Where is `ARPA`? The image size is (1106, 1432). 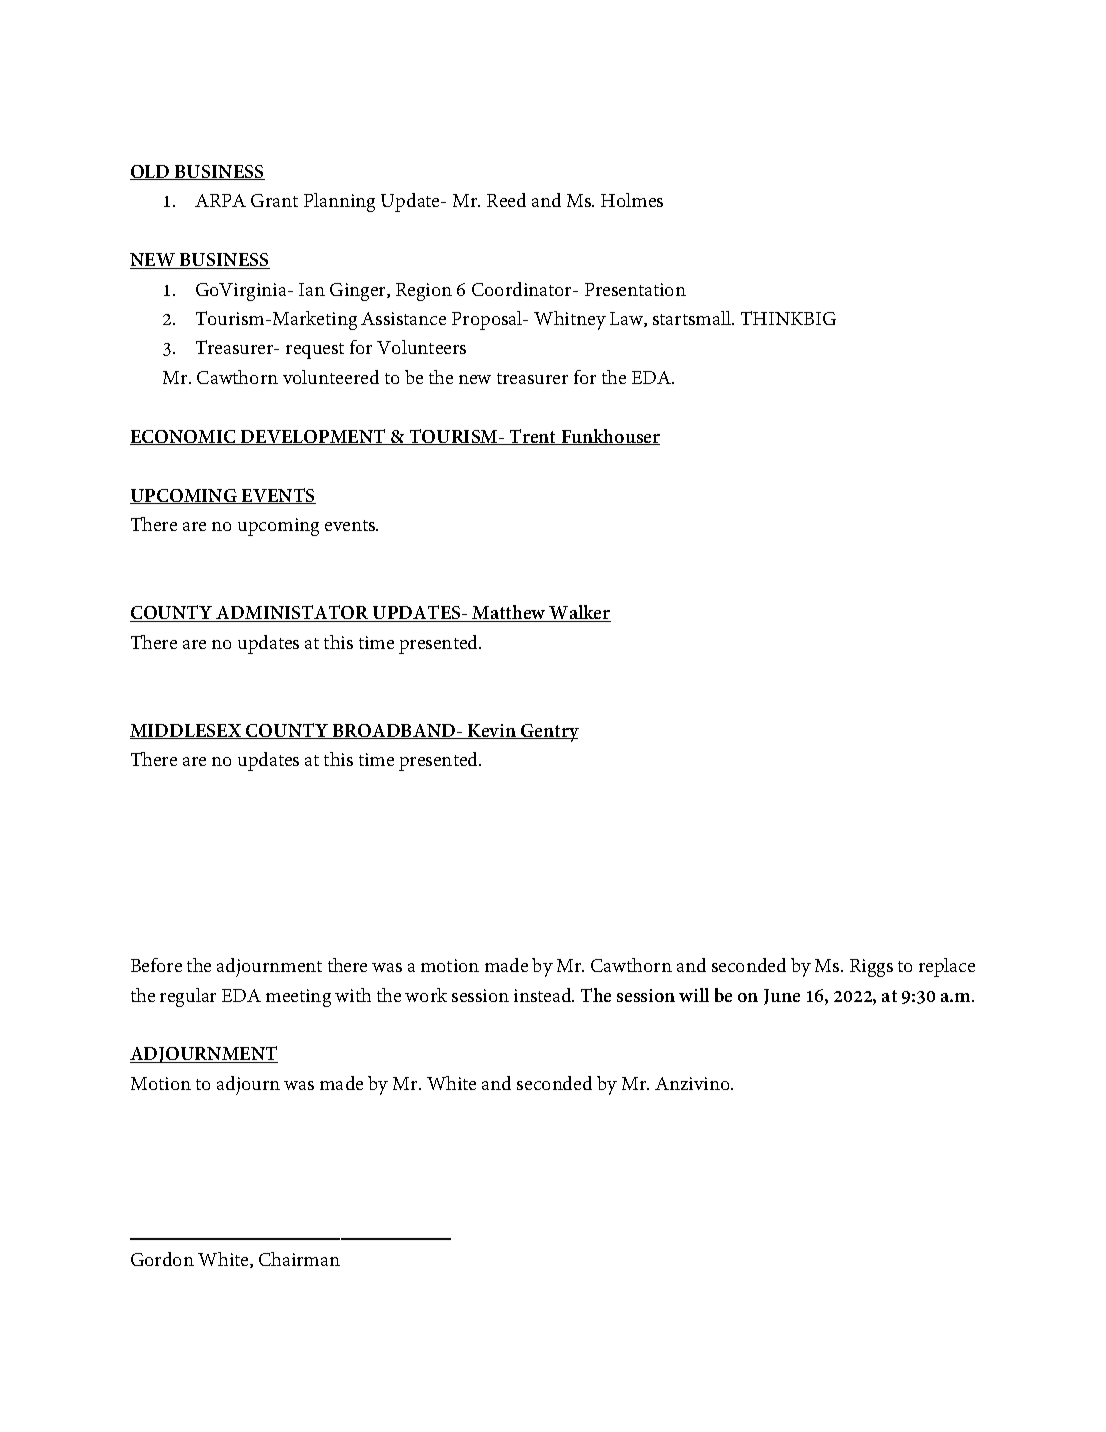
ARPA is located at coordinates (220, 200).
